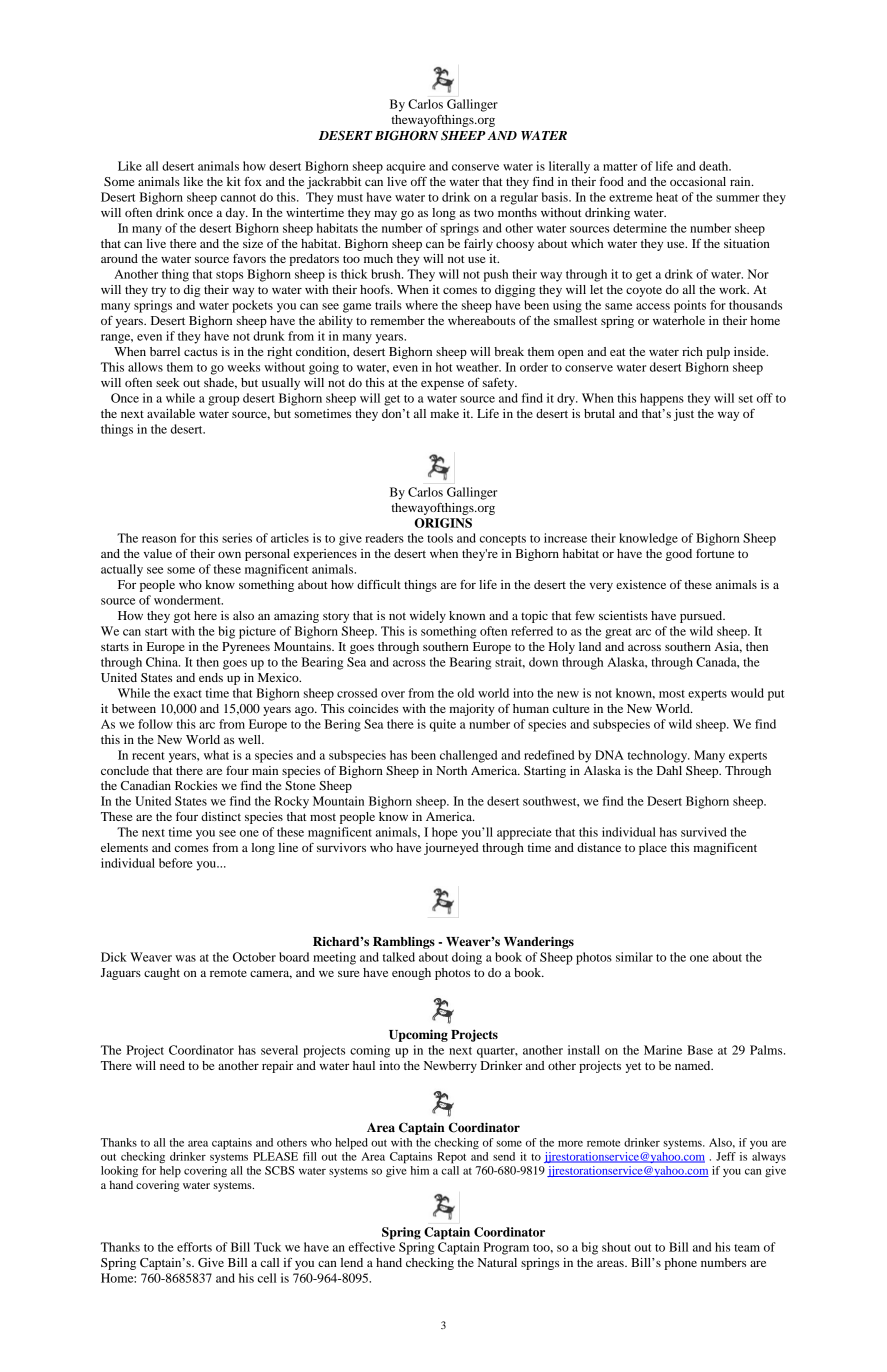  I want to click on cannot, so click(238, 198).
